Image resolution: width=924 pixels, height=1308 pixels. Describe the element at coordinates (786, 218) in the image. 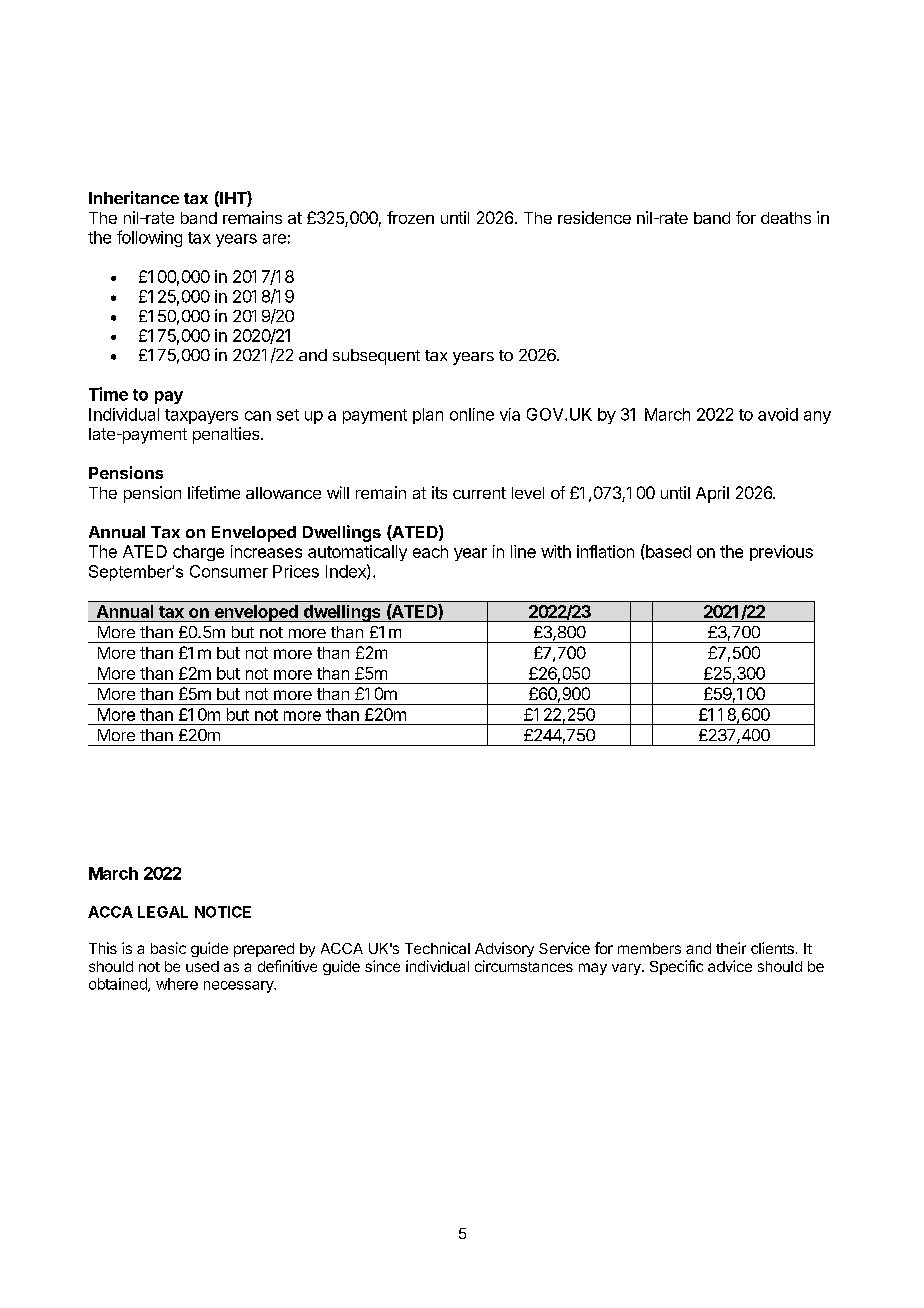

I see `deaths` at that location.
